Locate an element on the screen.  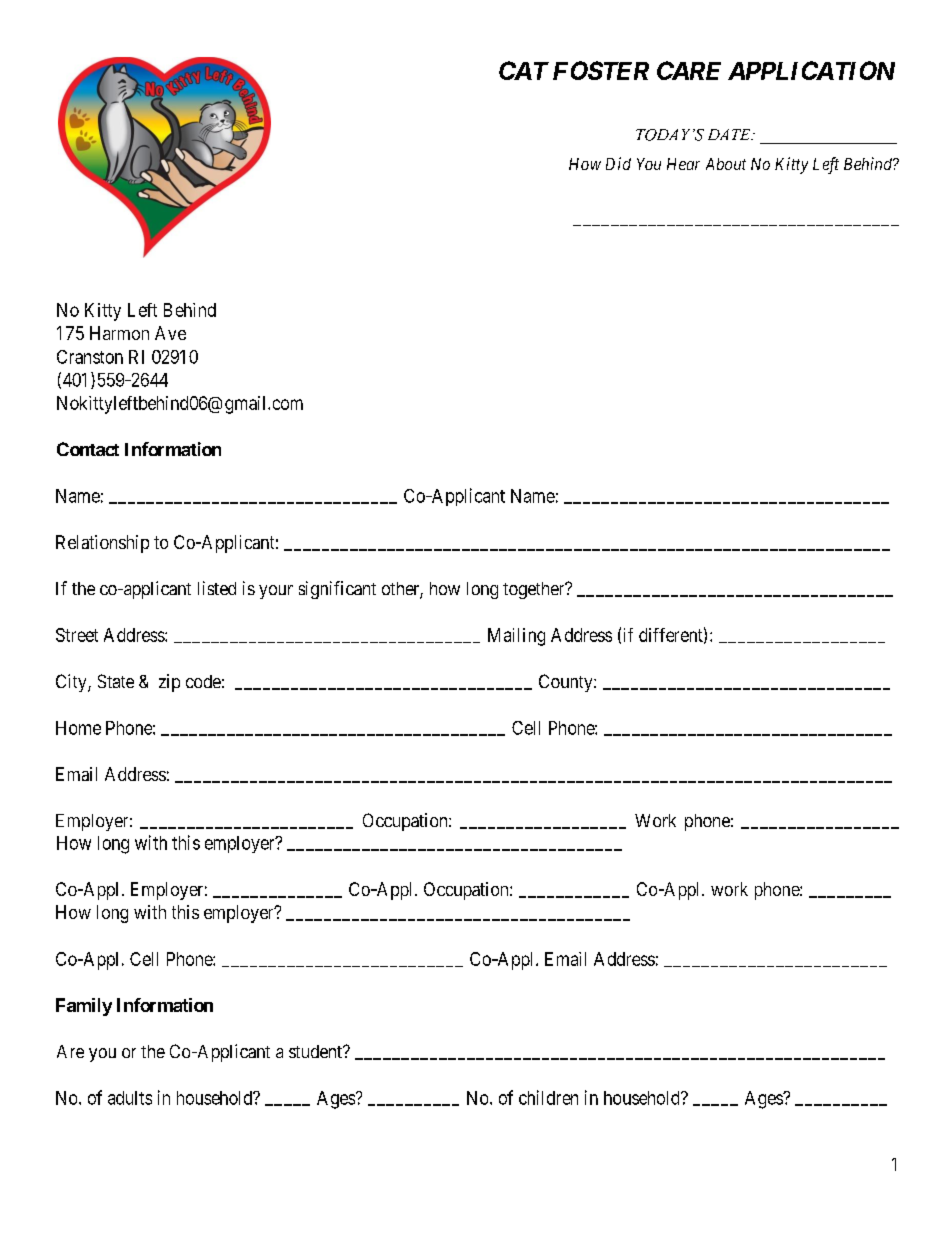
significant is located at coordinates (337, 590).
